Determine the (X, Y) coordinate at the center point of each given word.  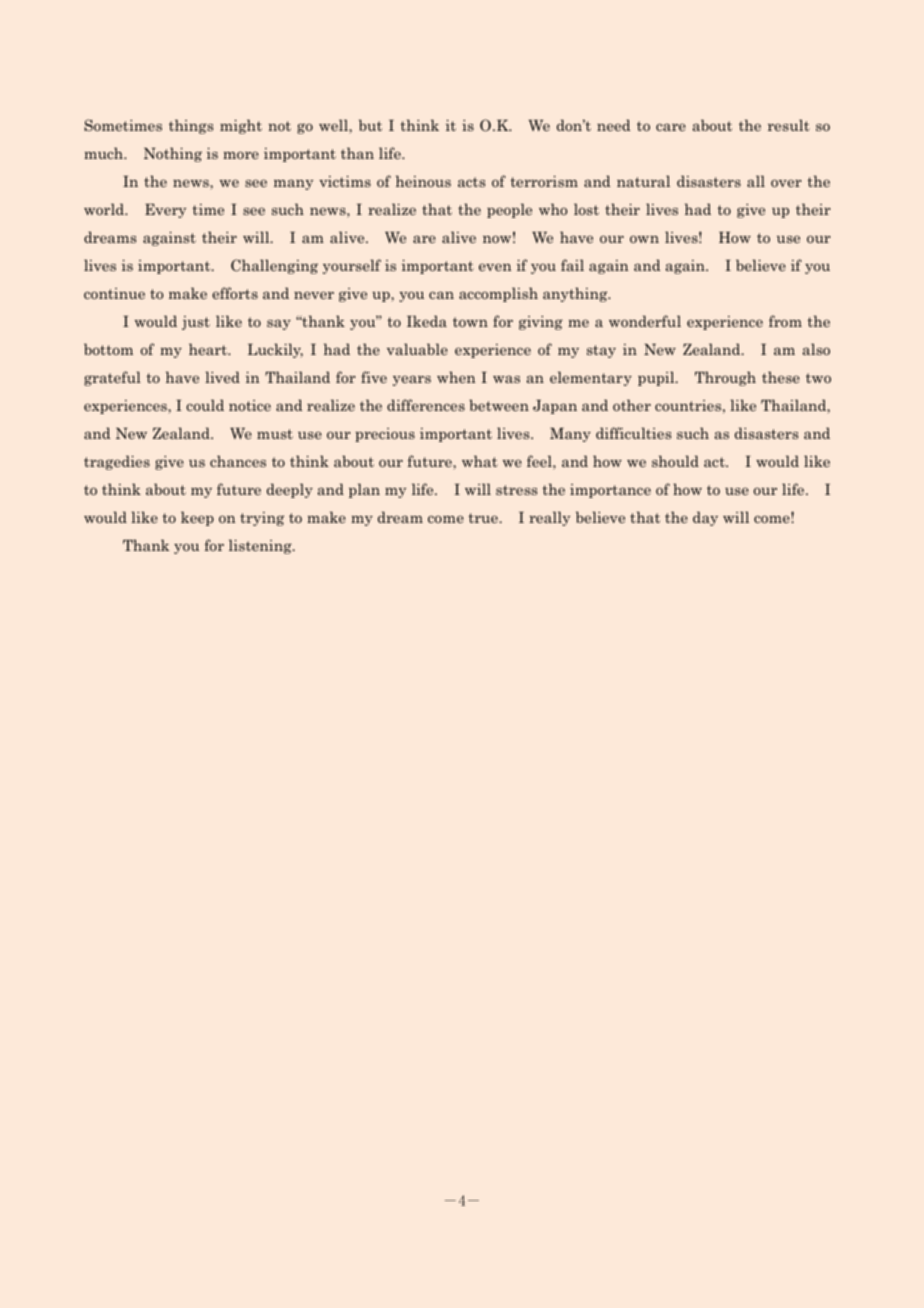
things (191, 126)
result (789, 125)
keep (197, 518)
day (705, 518)
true (483, 518)
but (370, 125)
